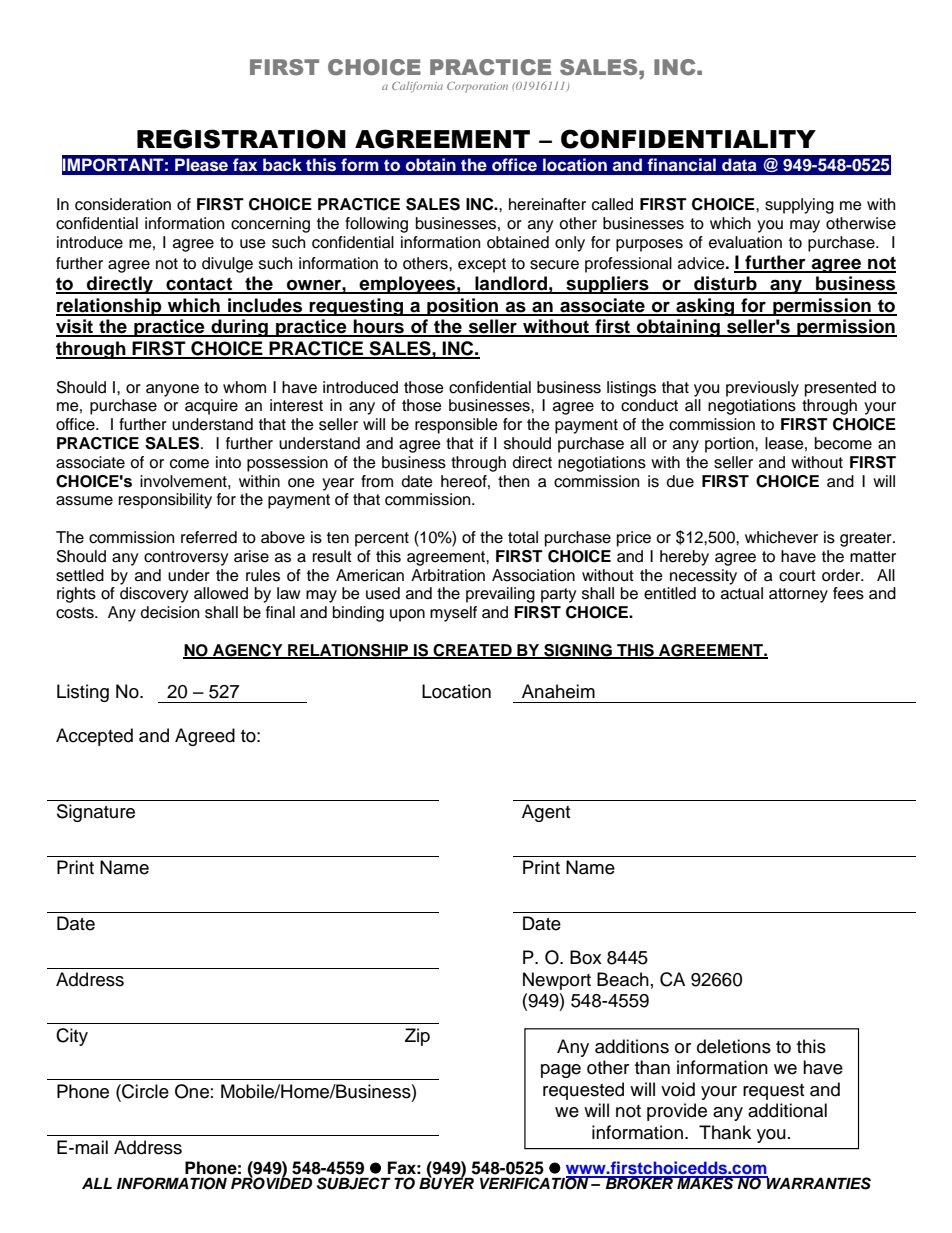  Describe the element at coordinates (798, 595) in the document. I see `attorney` at that location.
